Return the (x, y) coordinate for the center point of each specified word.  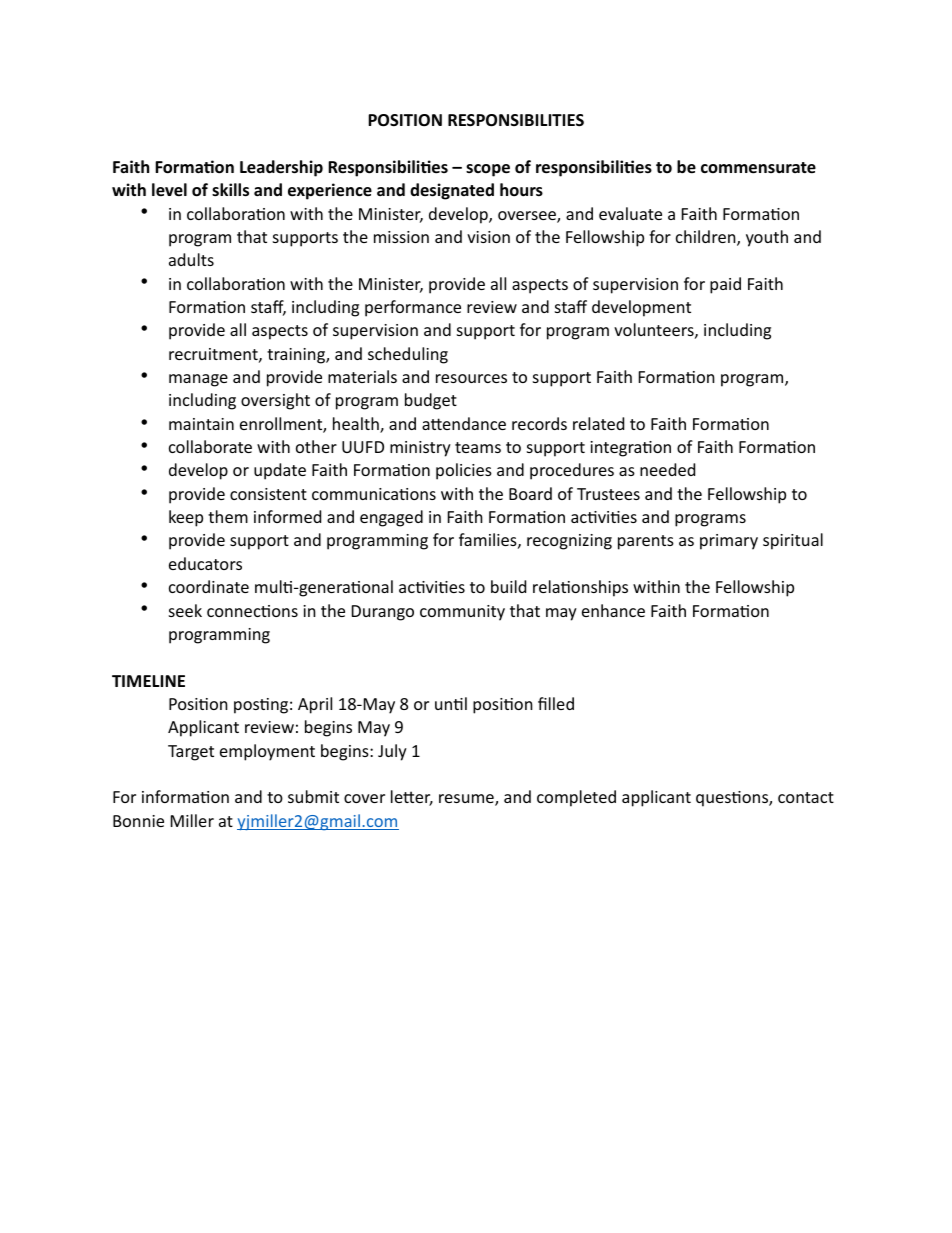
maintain (201, 424)
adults (191, 259)
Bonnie (138, 821)
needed (667, 469)
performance (413, 308)
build (508, 586)
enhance (613, 610)
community (462, 613)
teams (478, 447)
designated (452, 191)
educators (205, 563)
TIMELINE (148, 681)
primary (729, 542)
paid (725, 285)
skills (230, 190)
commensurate (758, 168)
